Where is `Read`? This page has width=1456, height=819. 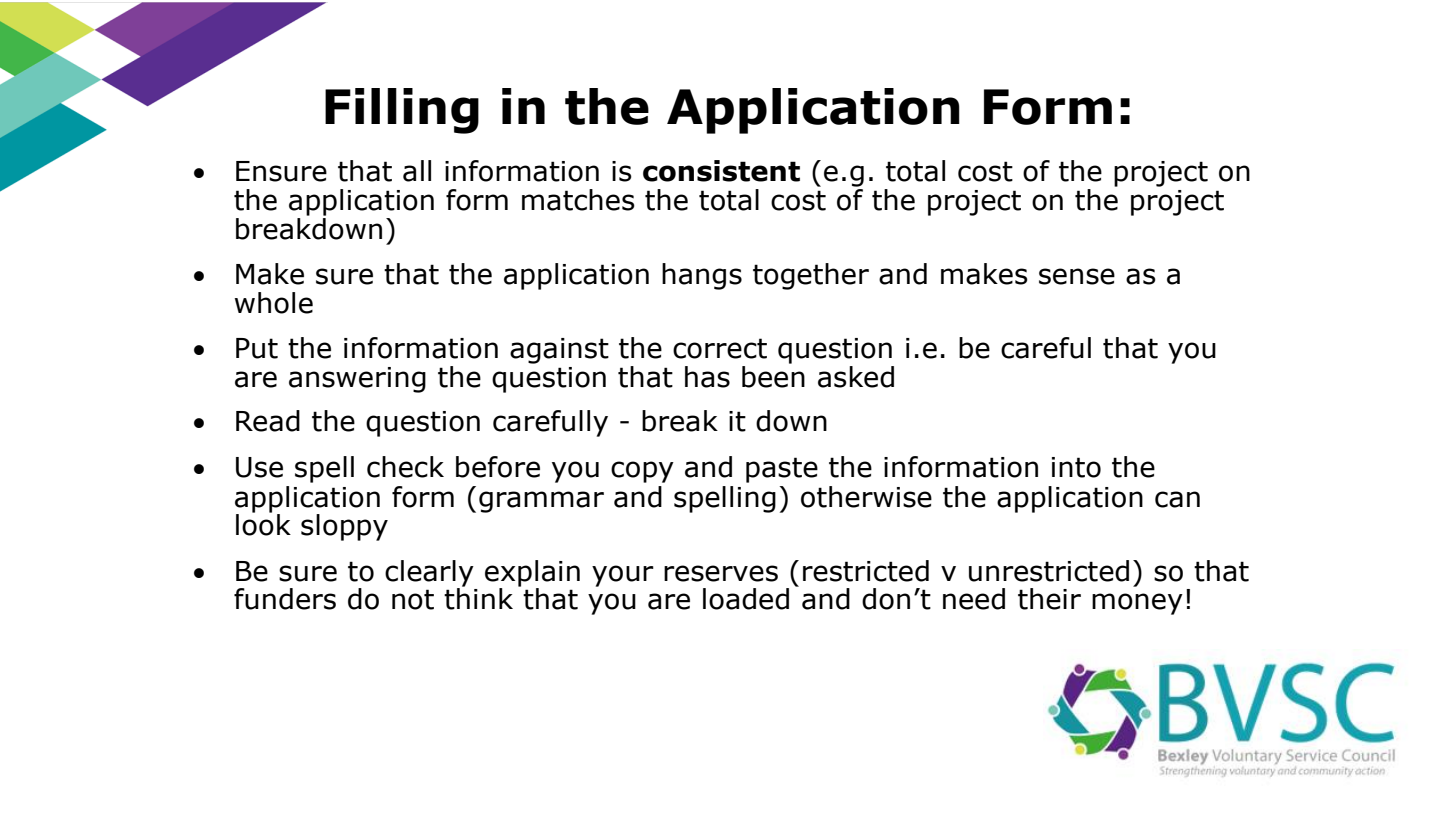
Read is located at coordinates (268, 421).
